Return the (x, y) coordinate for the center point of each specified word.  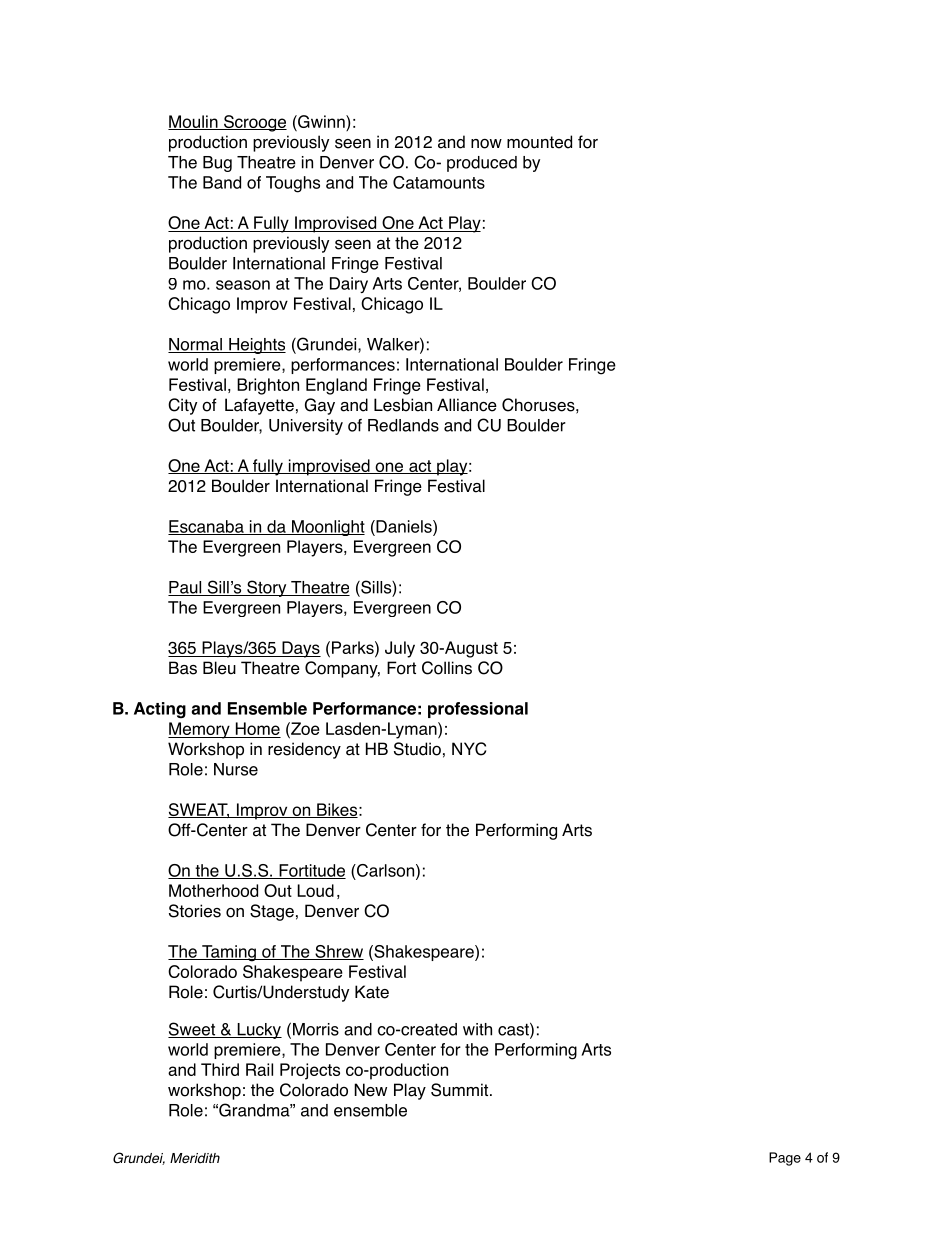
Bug (217, 164)
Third (220, 1069)
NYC (469, 749)
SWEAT (199, 810)
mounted (539, 142)
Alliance (467, 405)
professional (478, 710)
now (486, 144)
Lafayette (259, 406)
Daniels (404, 526)
